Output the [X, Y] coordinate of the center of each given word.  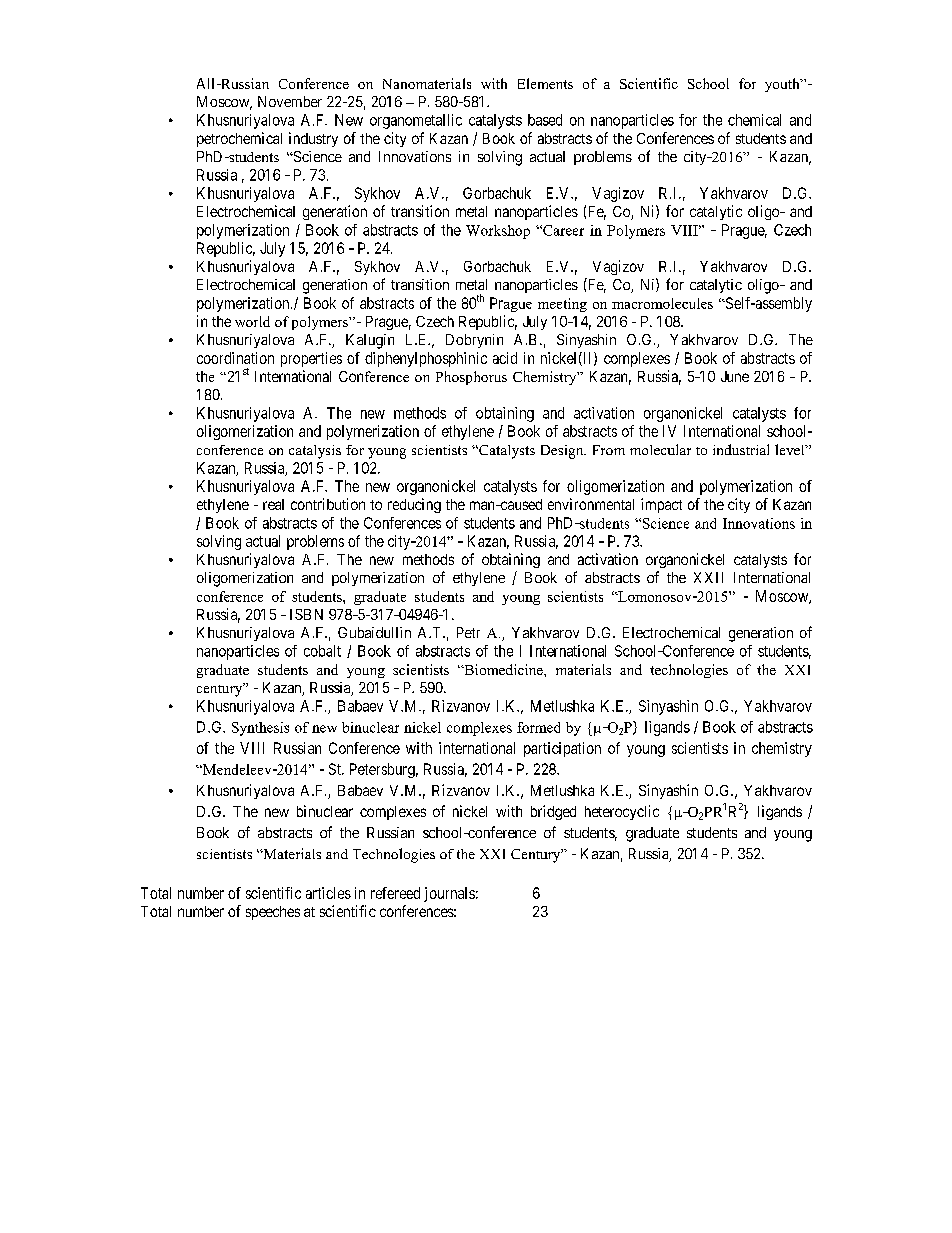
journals [449, 894]
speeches [273, 913]
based [545, 120]
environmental [591, 504]
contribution [328, 504]
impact [661, 505]
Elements [545, 83]
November [290, 101]
